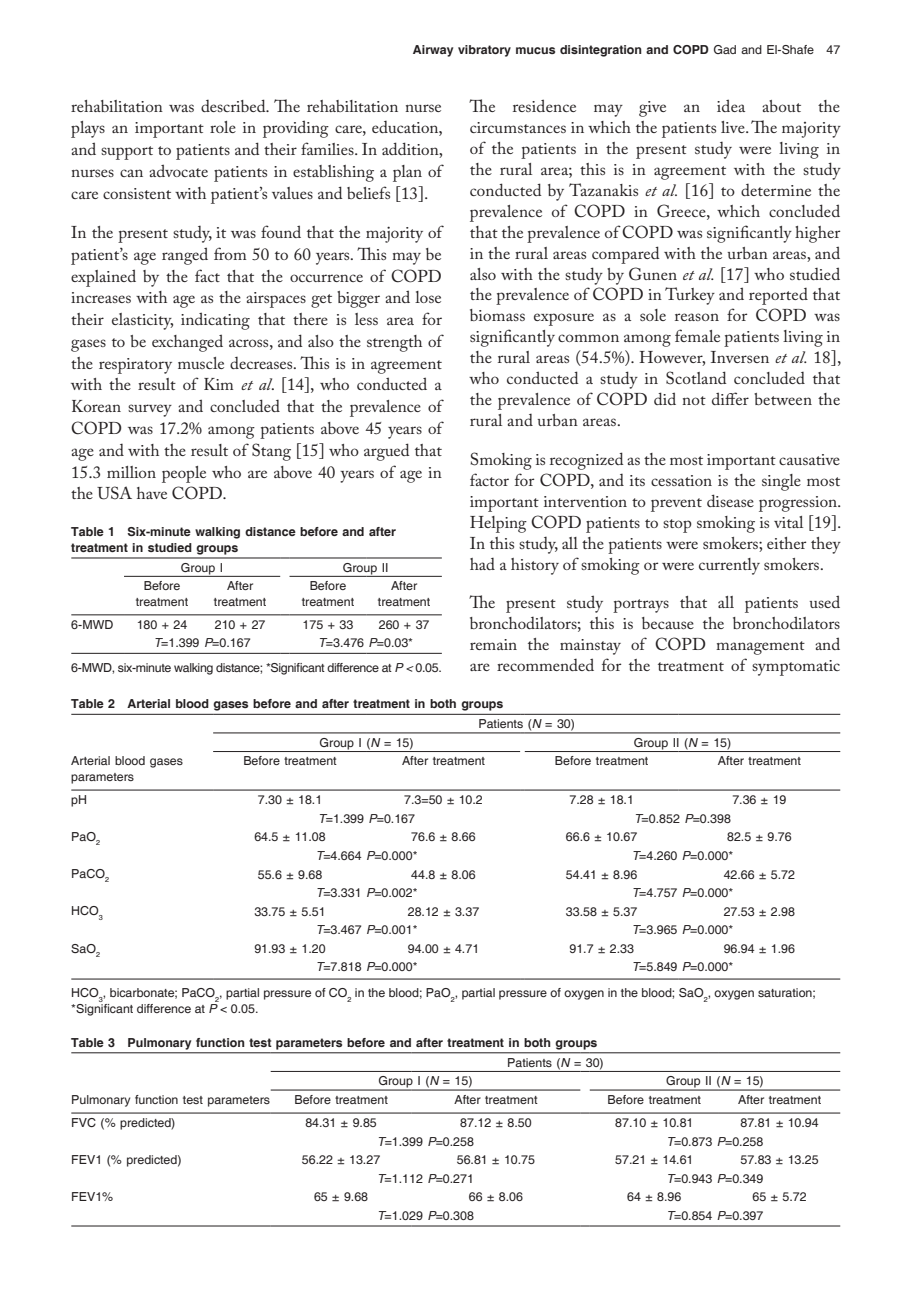  What do you see at coordinates (545, 664) in the document?
I see `recommended` at bounding box center [545, 664].
